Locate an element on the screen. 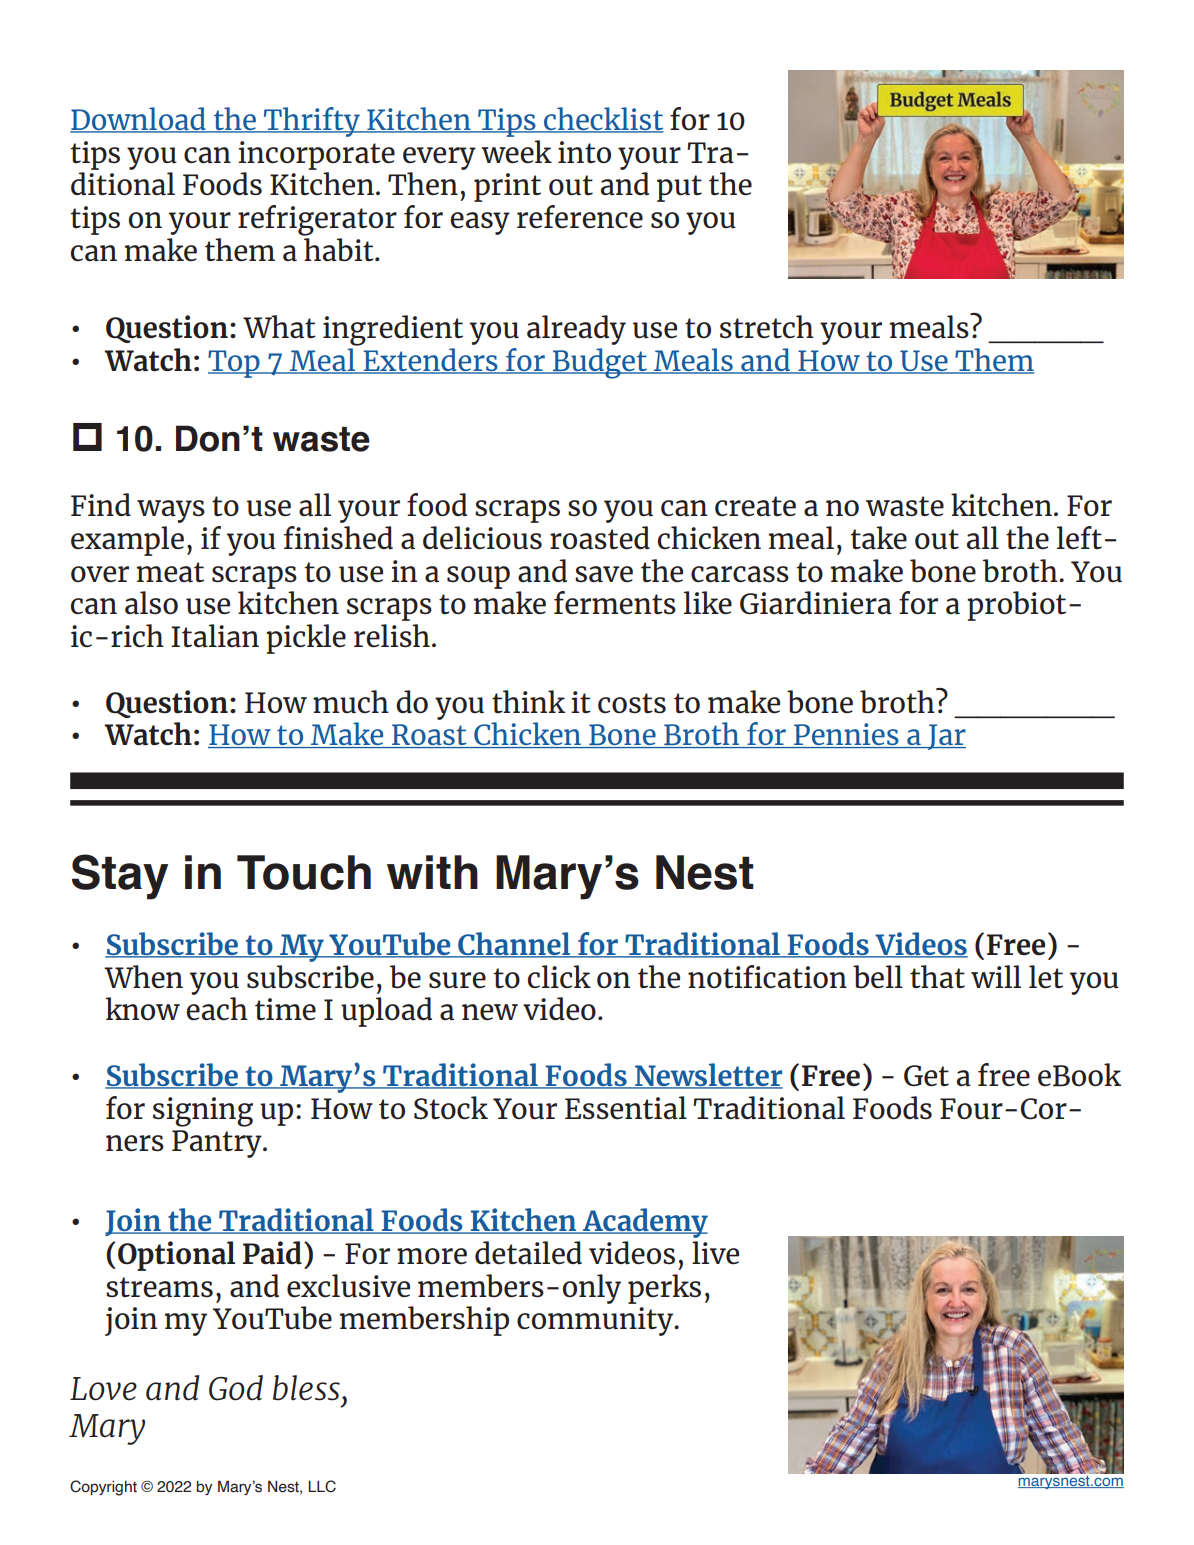  think is located at coordinates (528, 702).
